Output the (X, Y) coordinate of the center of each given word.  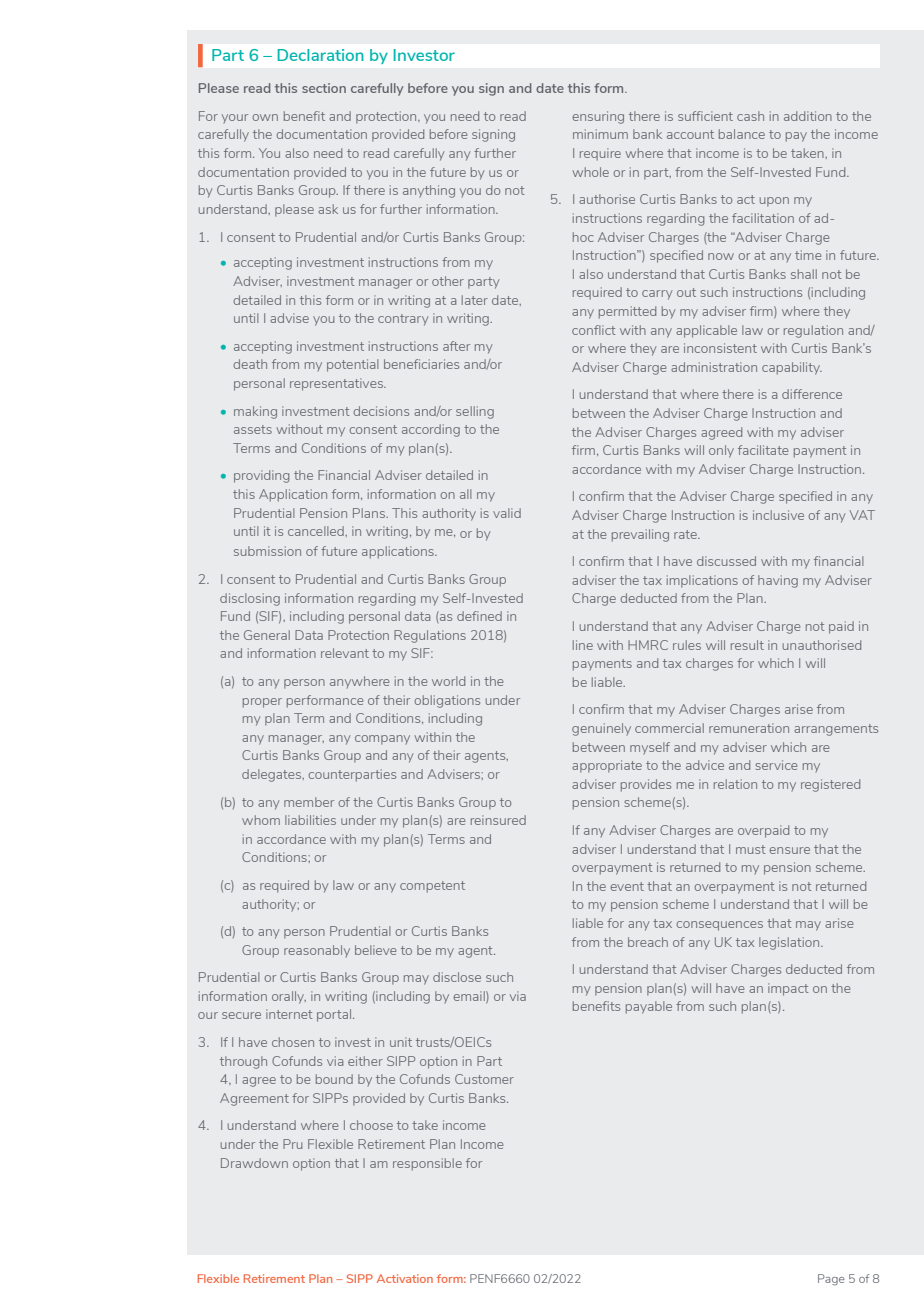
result (747, 645)
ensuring (598, 117)
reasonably (317, 951)
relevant (345, 653)
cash (750, 116)
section (324, 88)
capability (792, 368)
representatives (337, 384)
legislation (790, 943)
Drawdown (254, 1163)
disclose (457, 977)
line (583, 645)
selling (475, 412)
